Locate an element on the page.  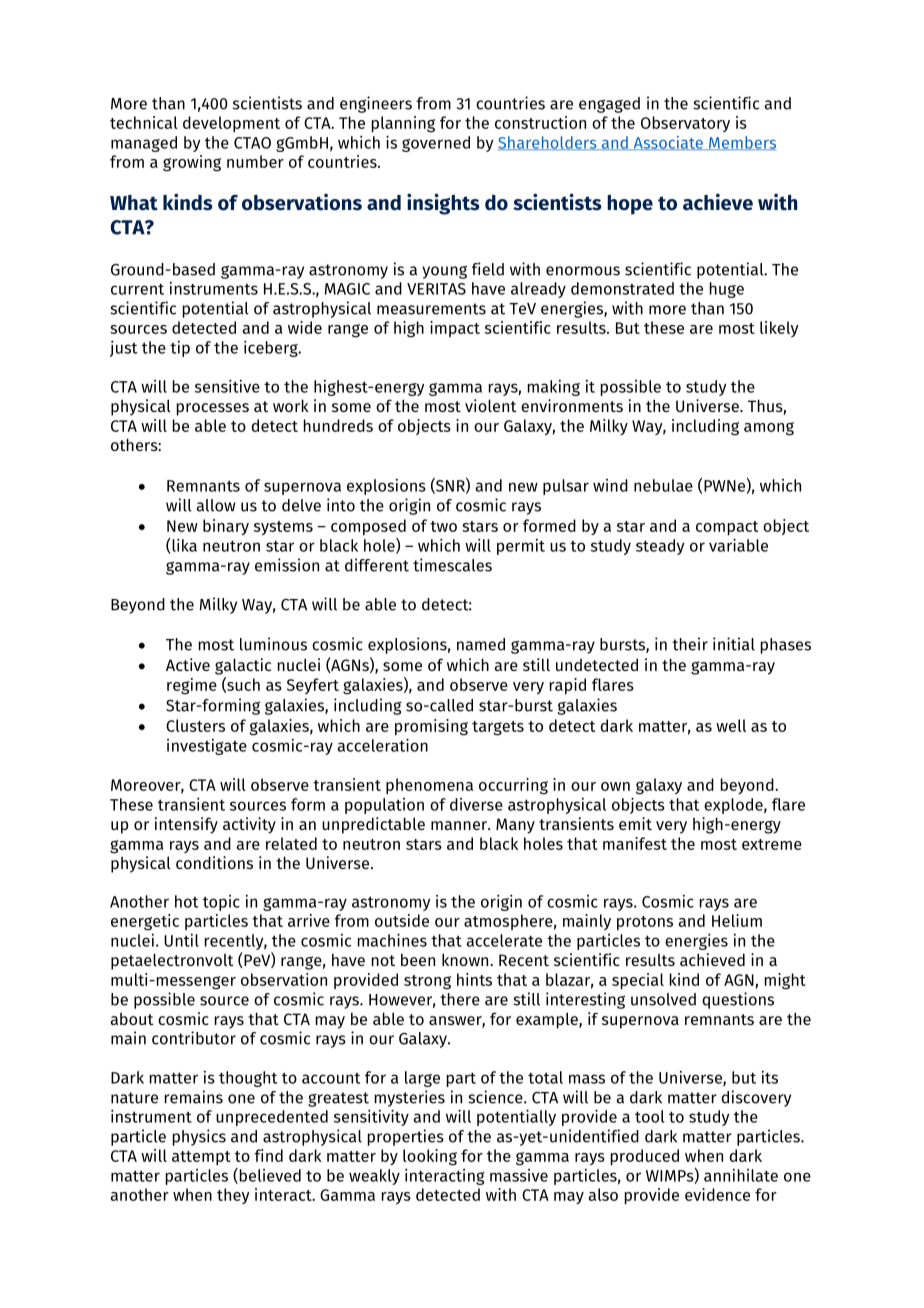
manner is located at coordinates (460, 825).
